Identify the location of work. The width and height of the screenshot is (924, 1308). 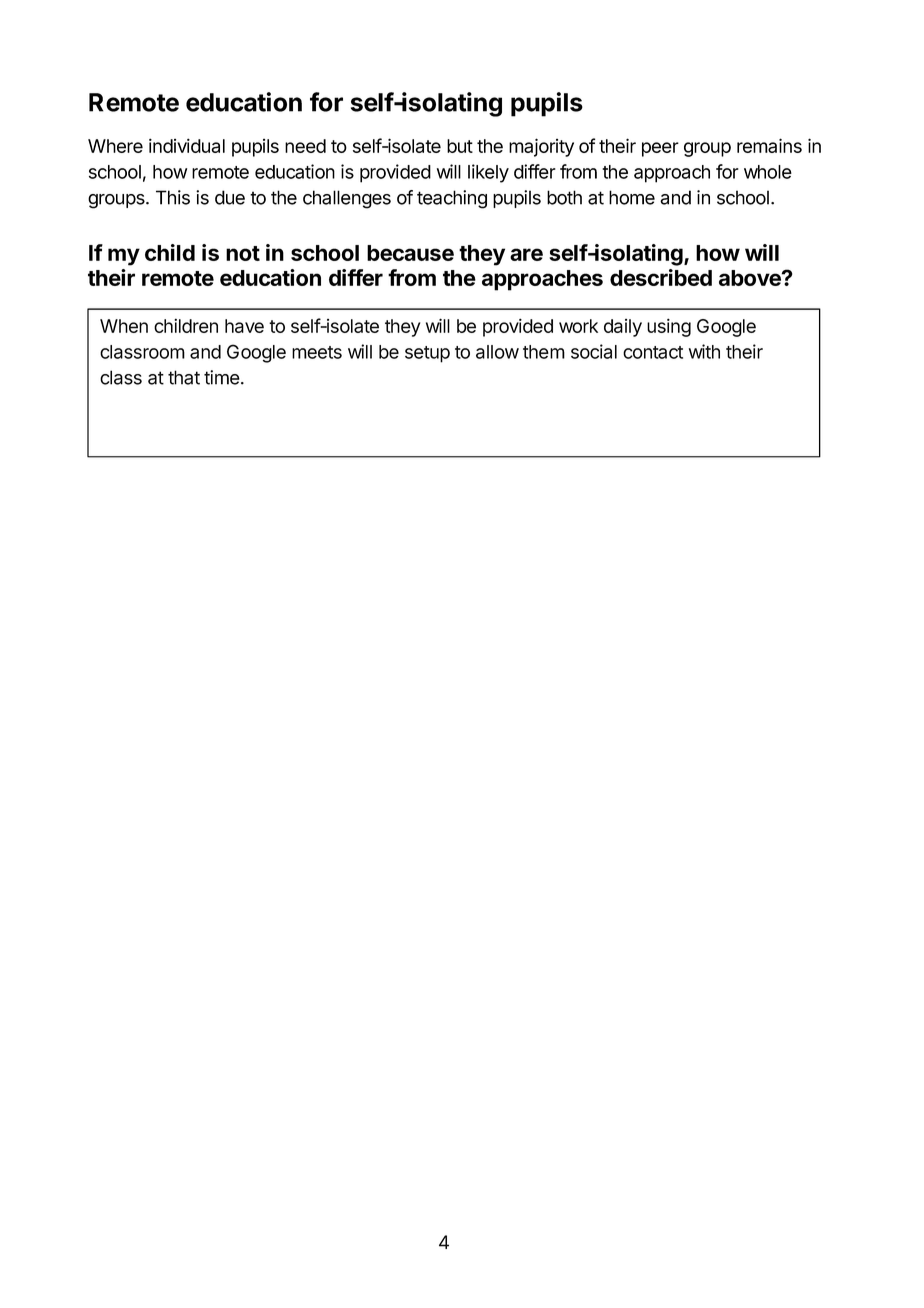
(578, 326).
